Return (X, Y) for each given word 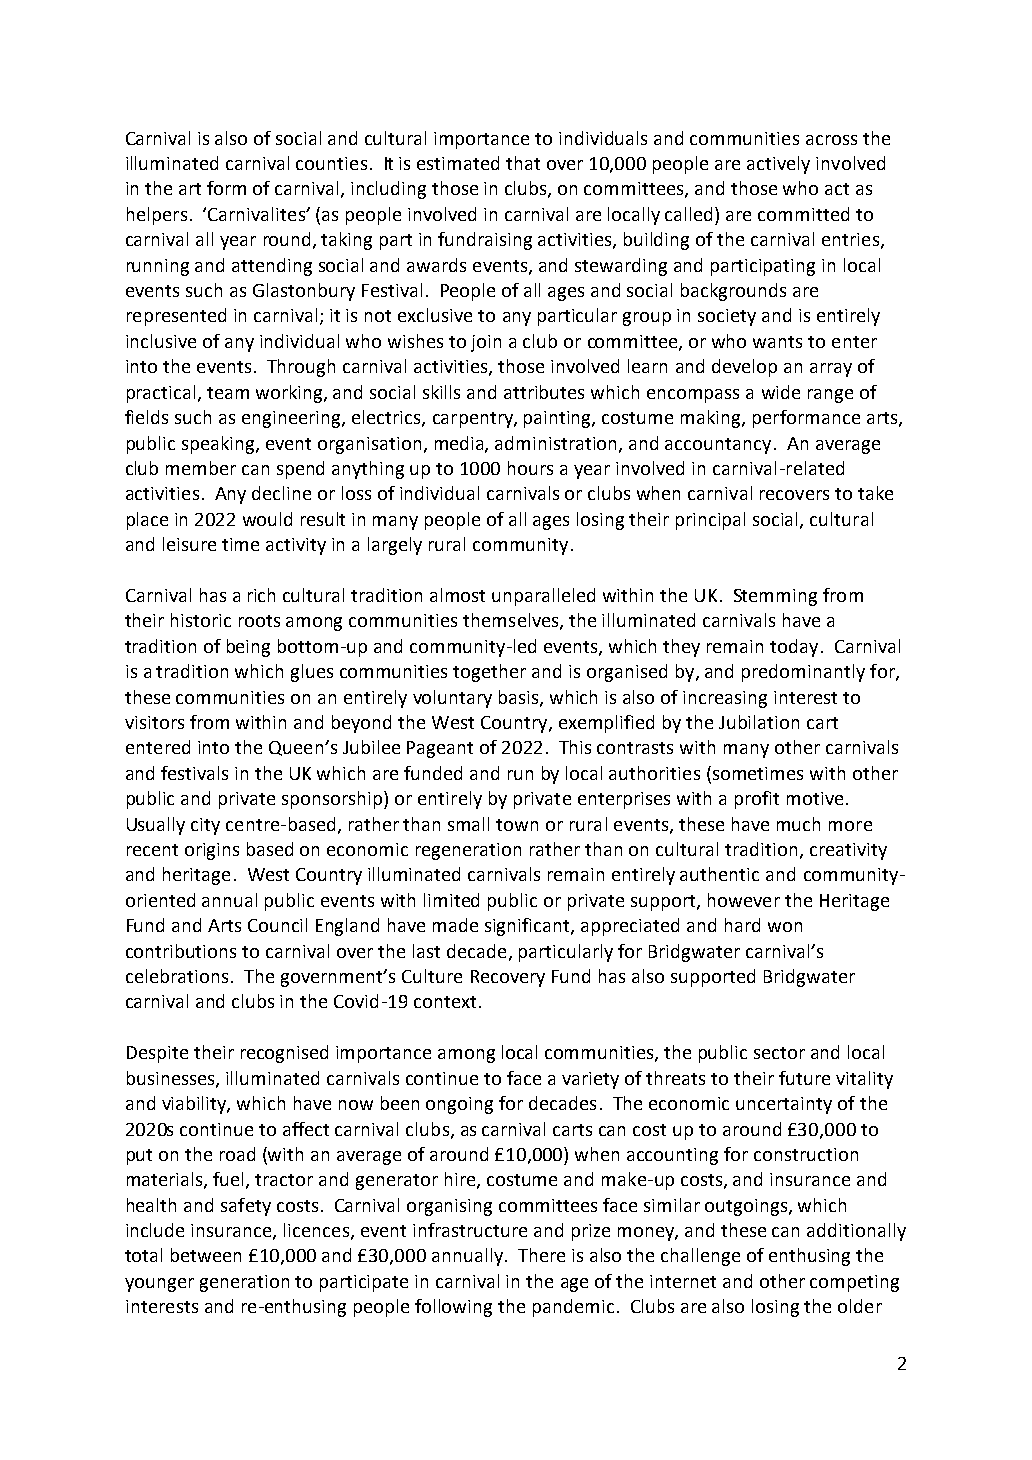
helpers (157, 216)
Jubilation (759, 722)
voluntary (452, 699)
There (541, 1255)
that (523, 163)
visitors (154, 722)
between (206, 1255)
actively (778, 165)
